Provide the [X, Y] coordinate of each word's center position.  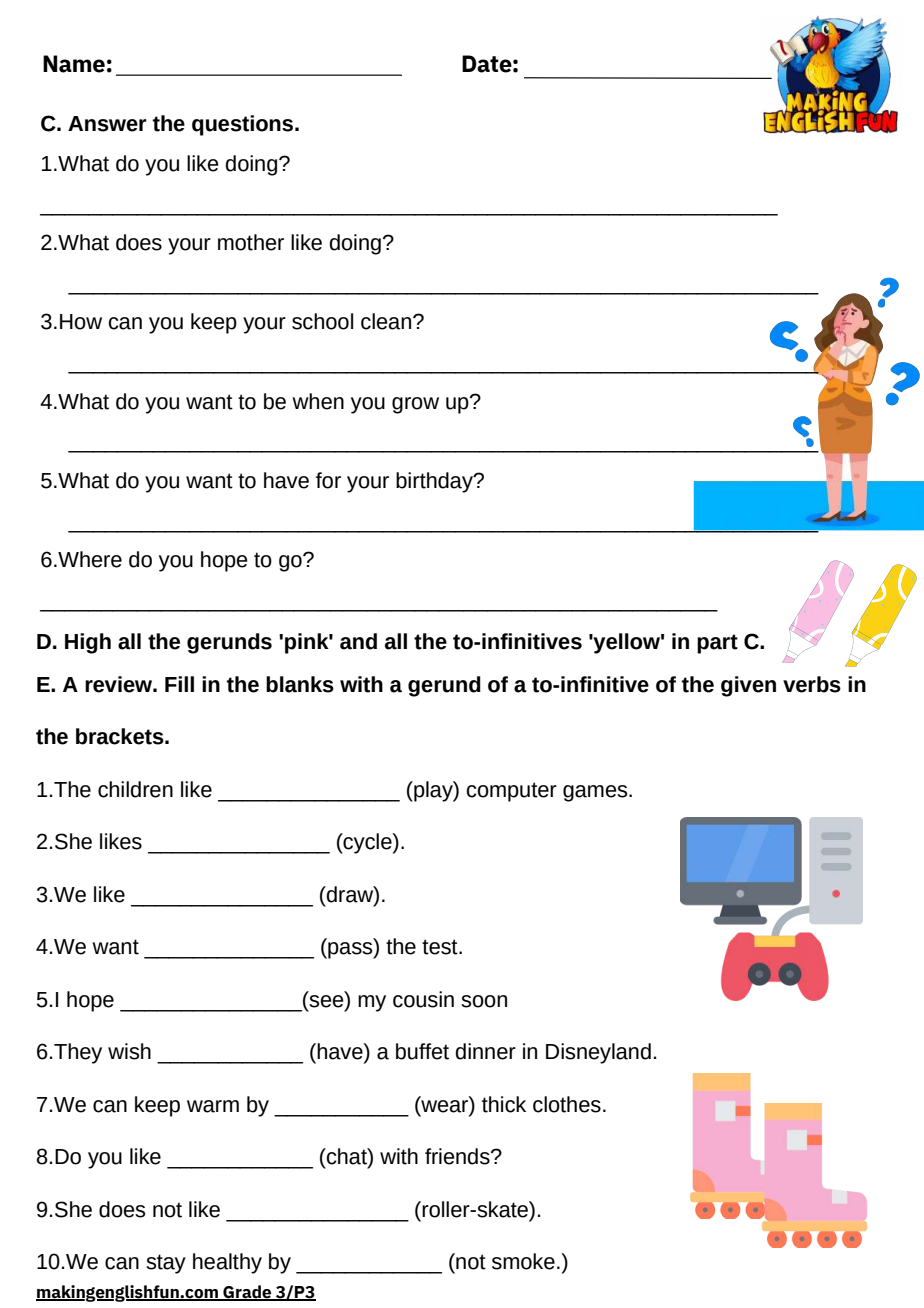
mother [251, 242]
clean [387, 321]
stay [166, 1264]
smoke [523, 1261]
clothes [567, 1104]
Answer [107, 124]
